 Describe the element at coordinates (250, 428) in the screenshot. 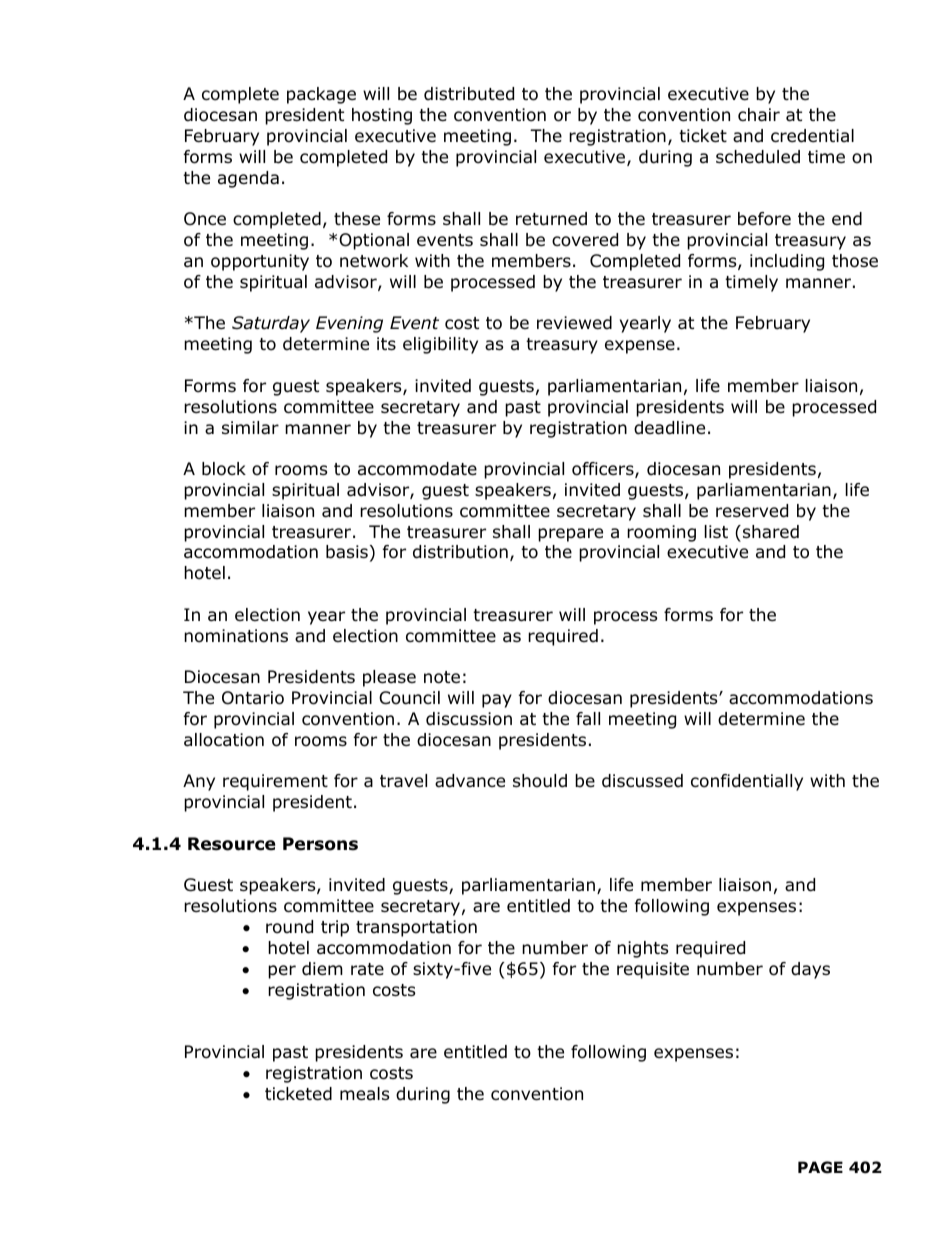

I see `similar` at that location.
